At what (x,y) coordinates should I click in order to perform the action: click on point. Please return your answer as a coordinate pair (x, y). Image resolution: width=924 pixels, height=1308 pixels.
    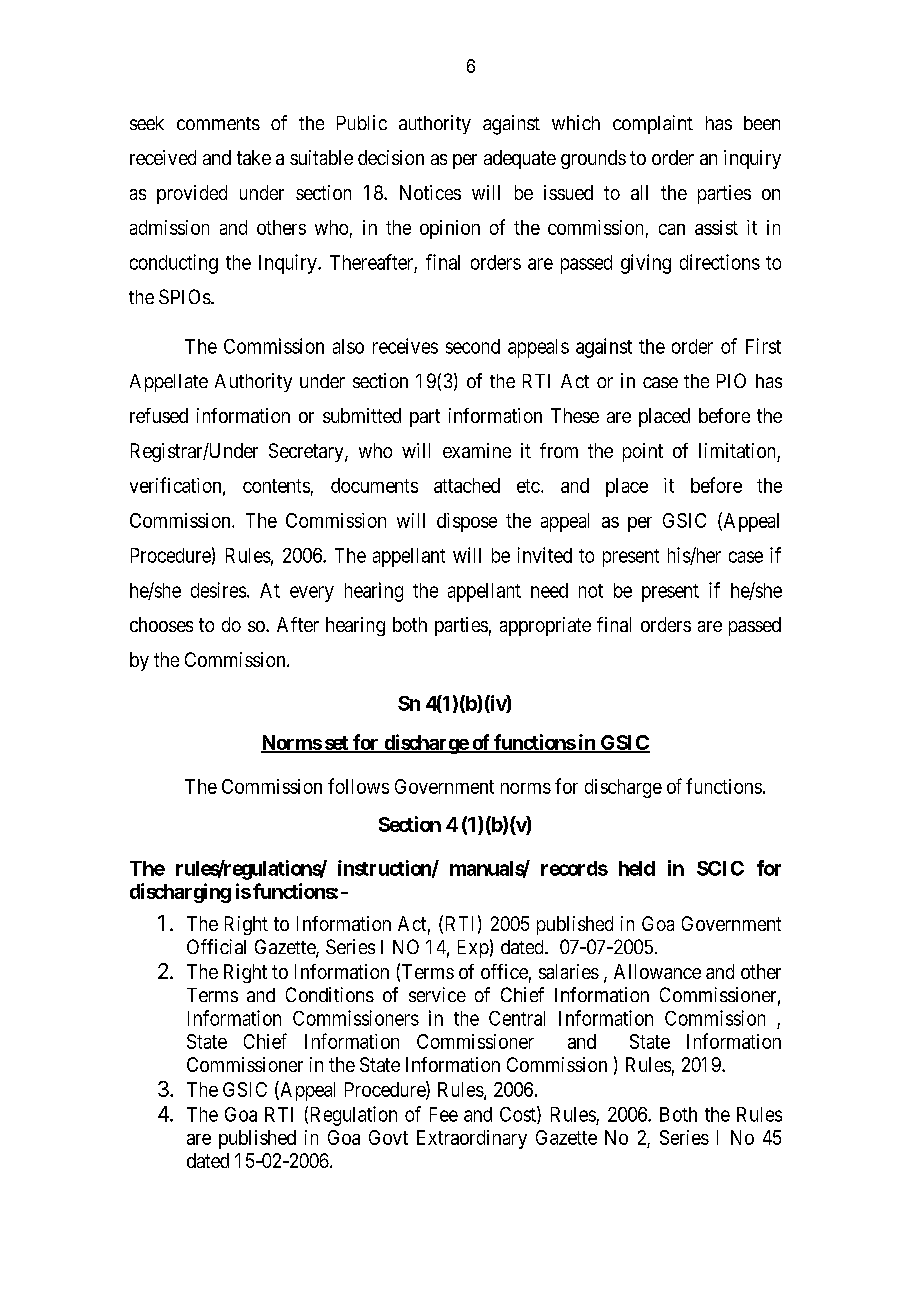
    Looking at the image, I should click on (643, 452).
